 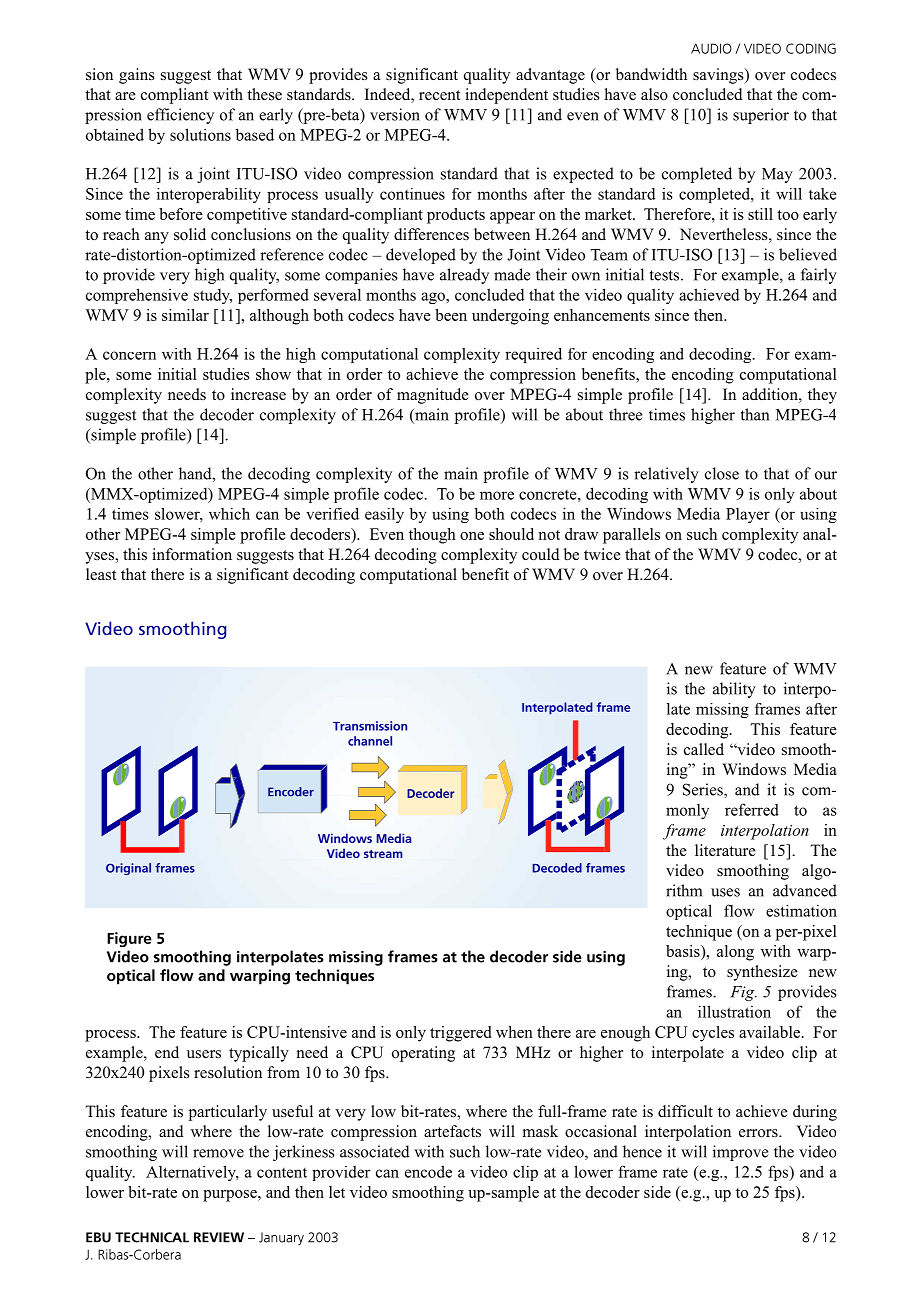 What do you see at coordinates (704, 790) in the screenshot?
I see `Series` at bounding box center [704, 790].
